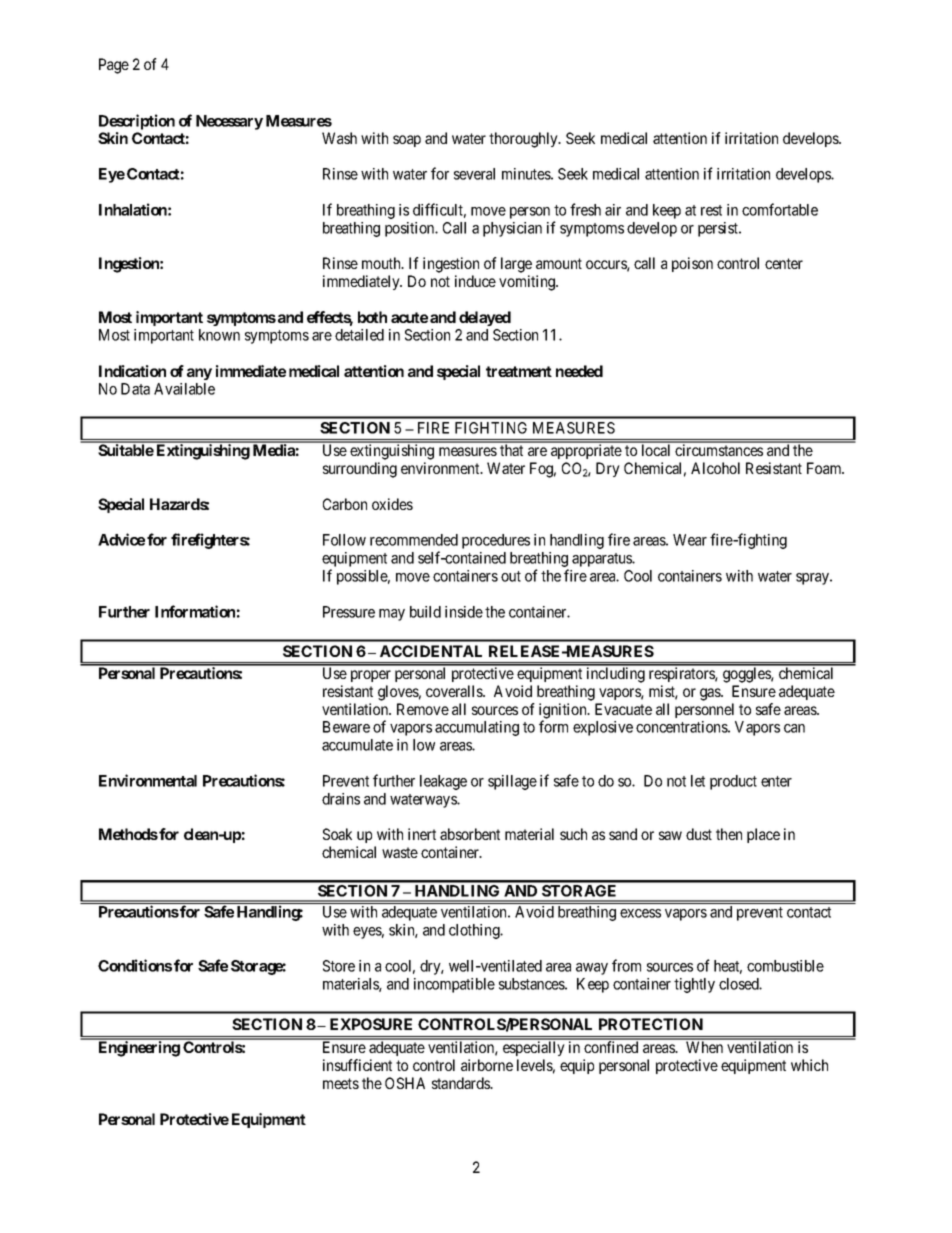 The width and height of the page is (952, 1233). What do you see at coordinates (524, 140) in the page?
I see `thoroughly` at bounding box center [524, 140].
